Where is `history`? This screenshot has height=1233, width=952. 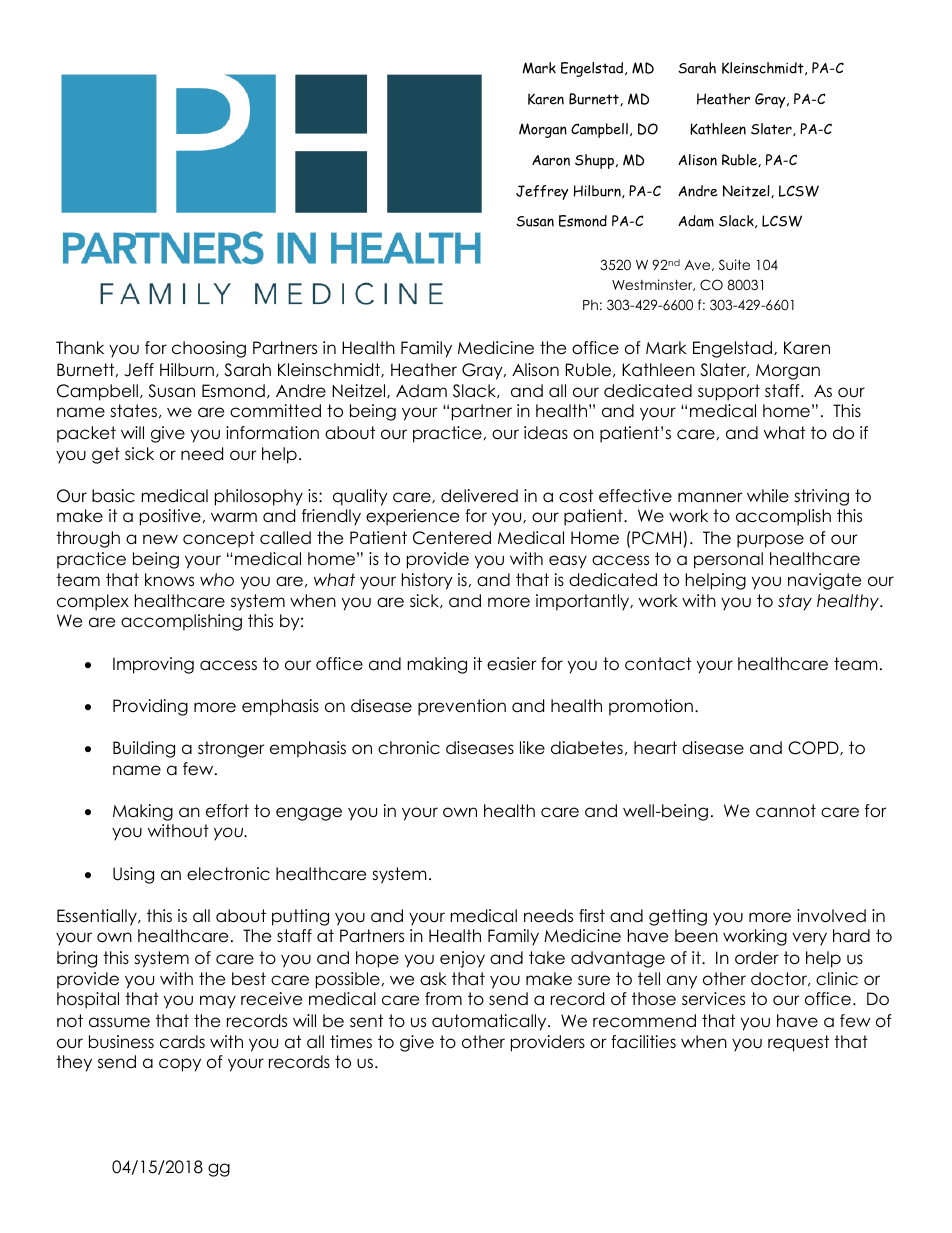
history is located at coordinates (427, 581).
